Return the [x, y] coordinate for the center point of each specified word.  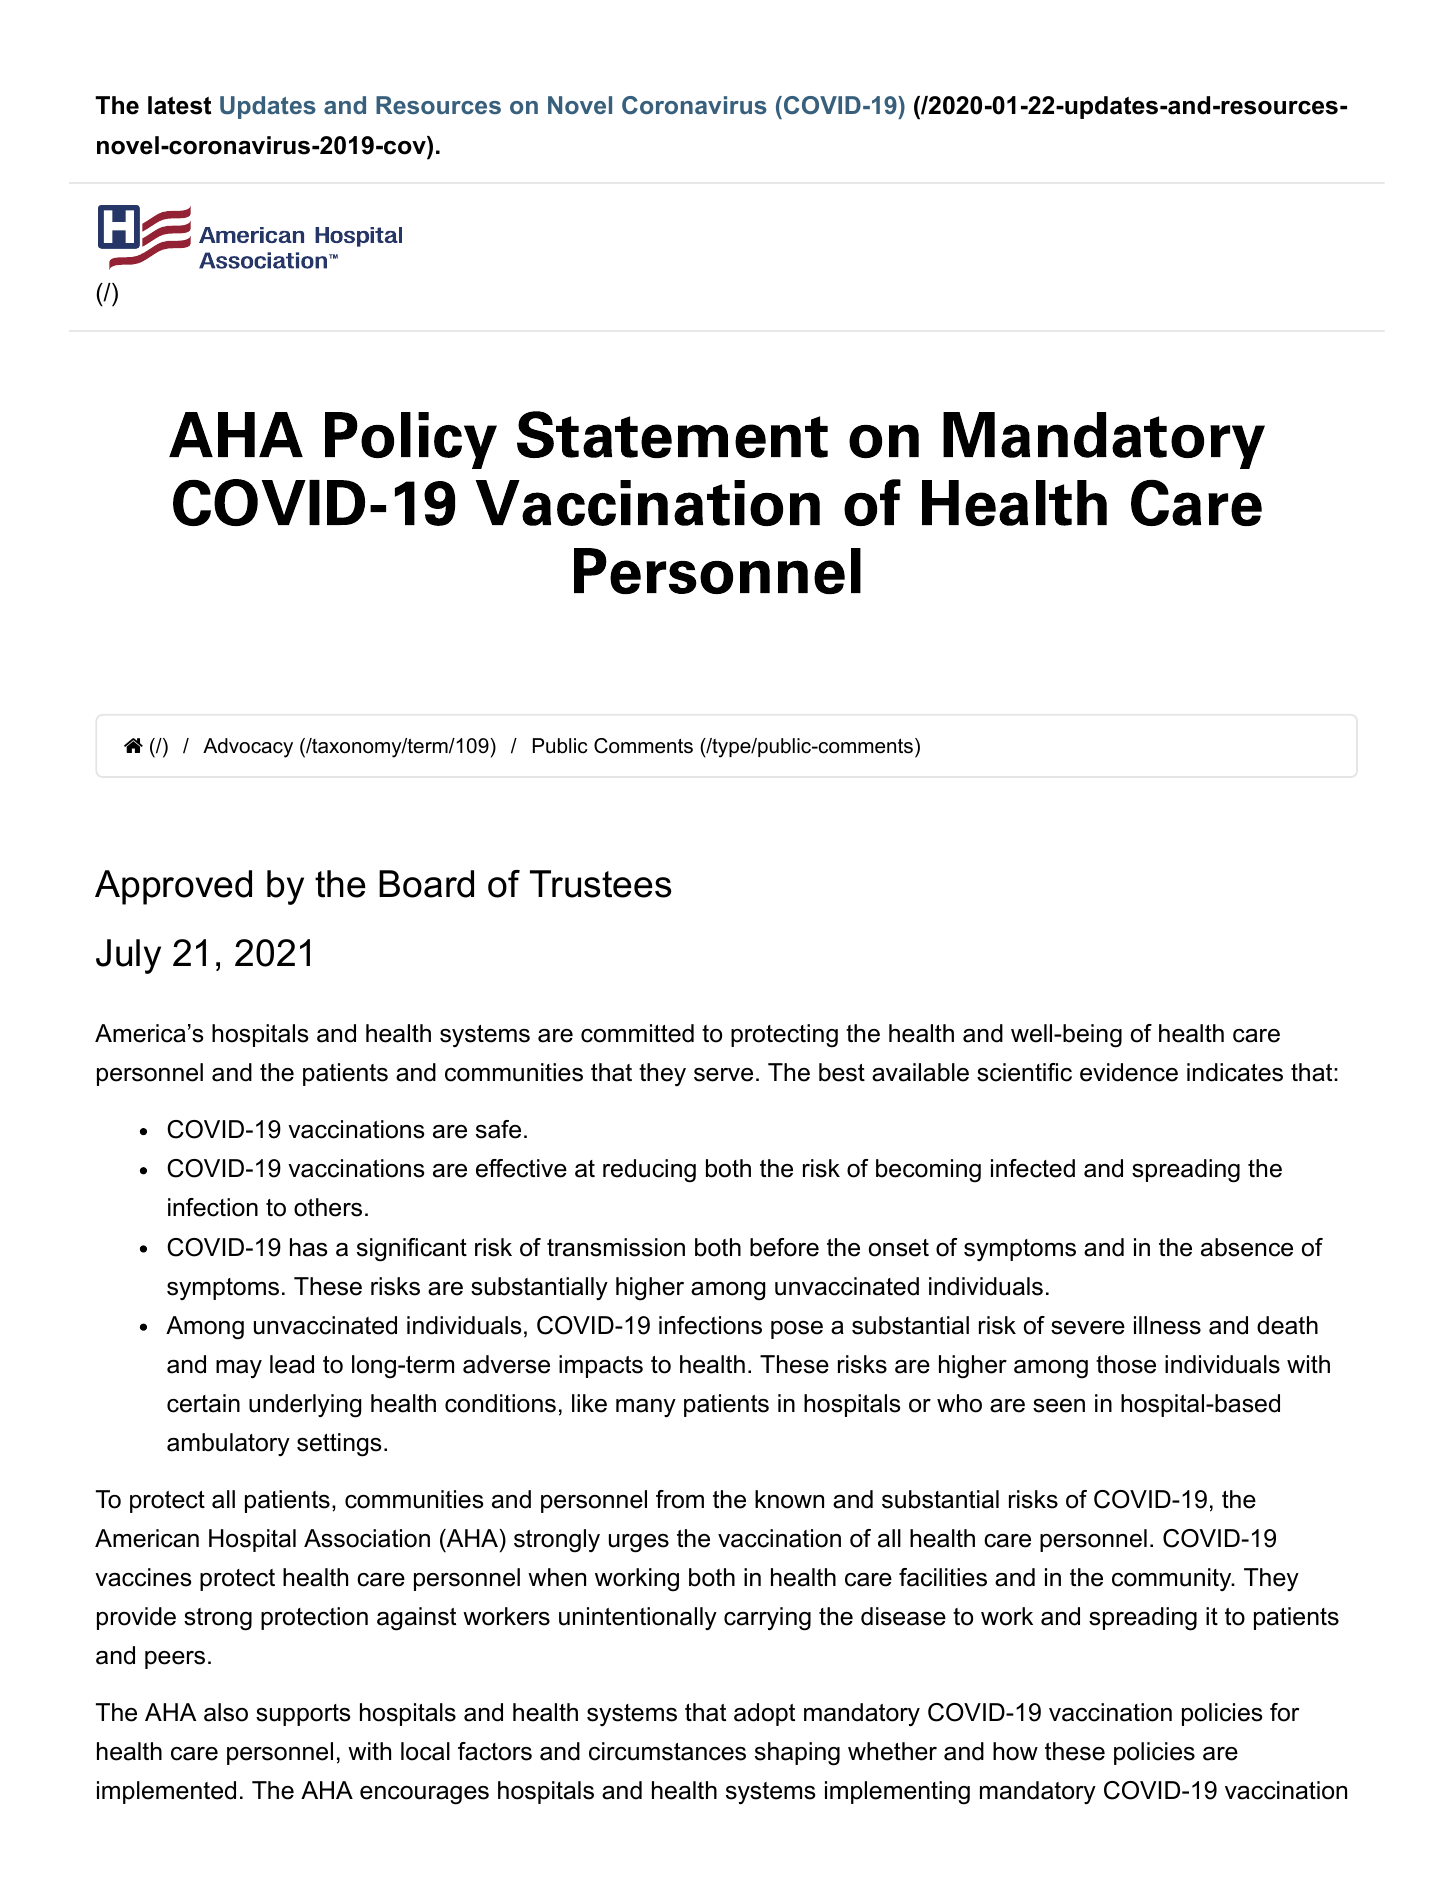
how [1015, 1751]
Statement [672, 434]
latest [179, 105]
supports [303, 1715]
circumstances [667, 1751]
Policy [411, 440]
